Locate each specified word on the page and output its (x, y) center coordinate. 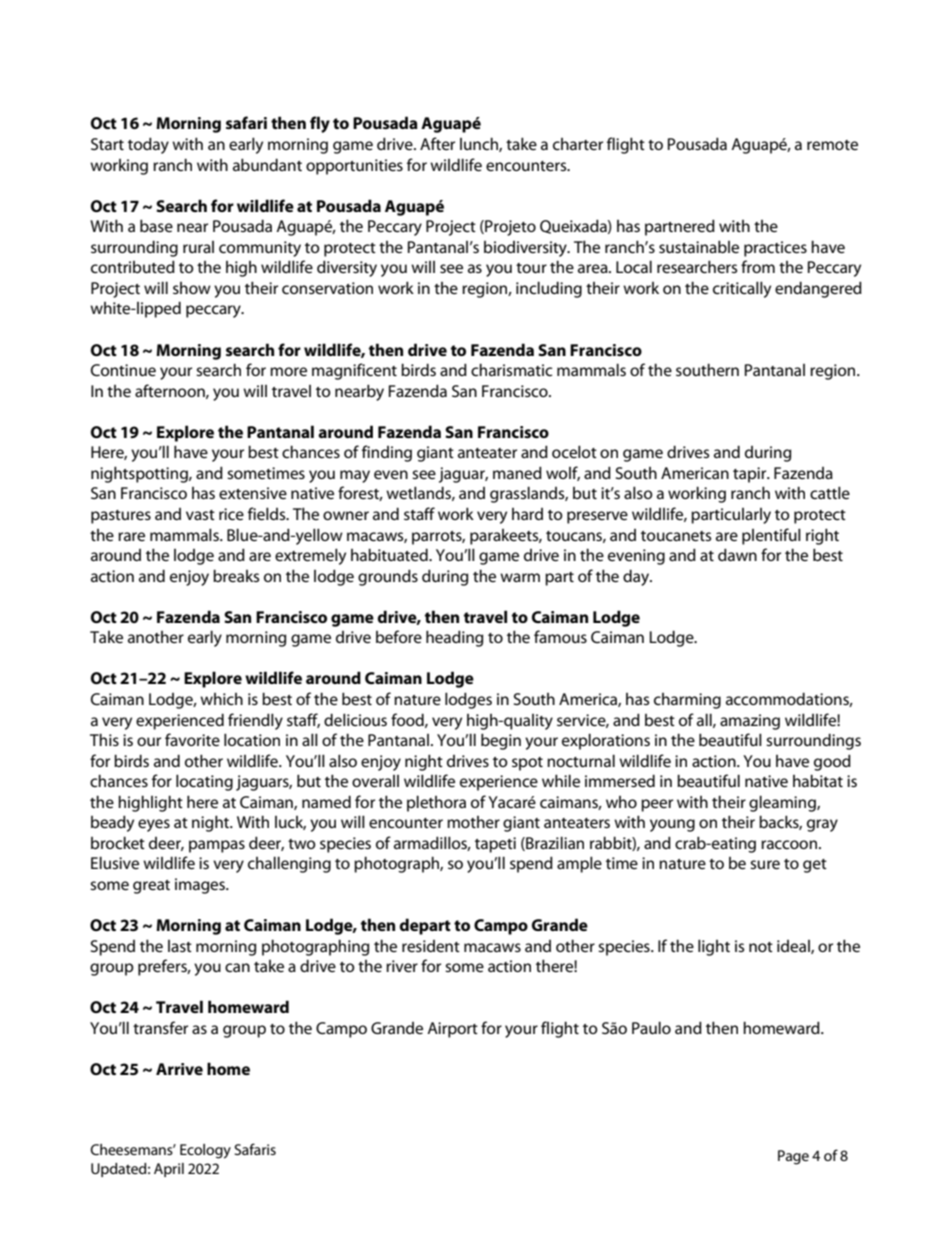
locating (204, 782)
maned (517, 472)
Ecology (205, 1151)
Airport (452, 1030)
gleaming (783, 803)
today (148, 145)
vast (200, 515)
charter (578, 144)
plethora (436, 803)
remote (832, 145)
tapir (751, 475)
